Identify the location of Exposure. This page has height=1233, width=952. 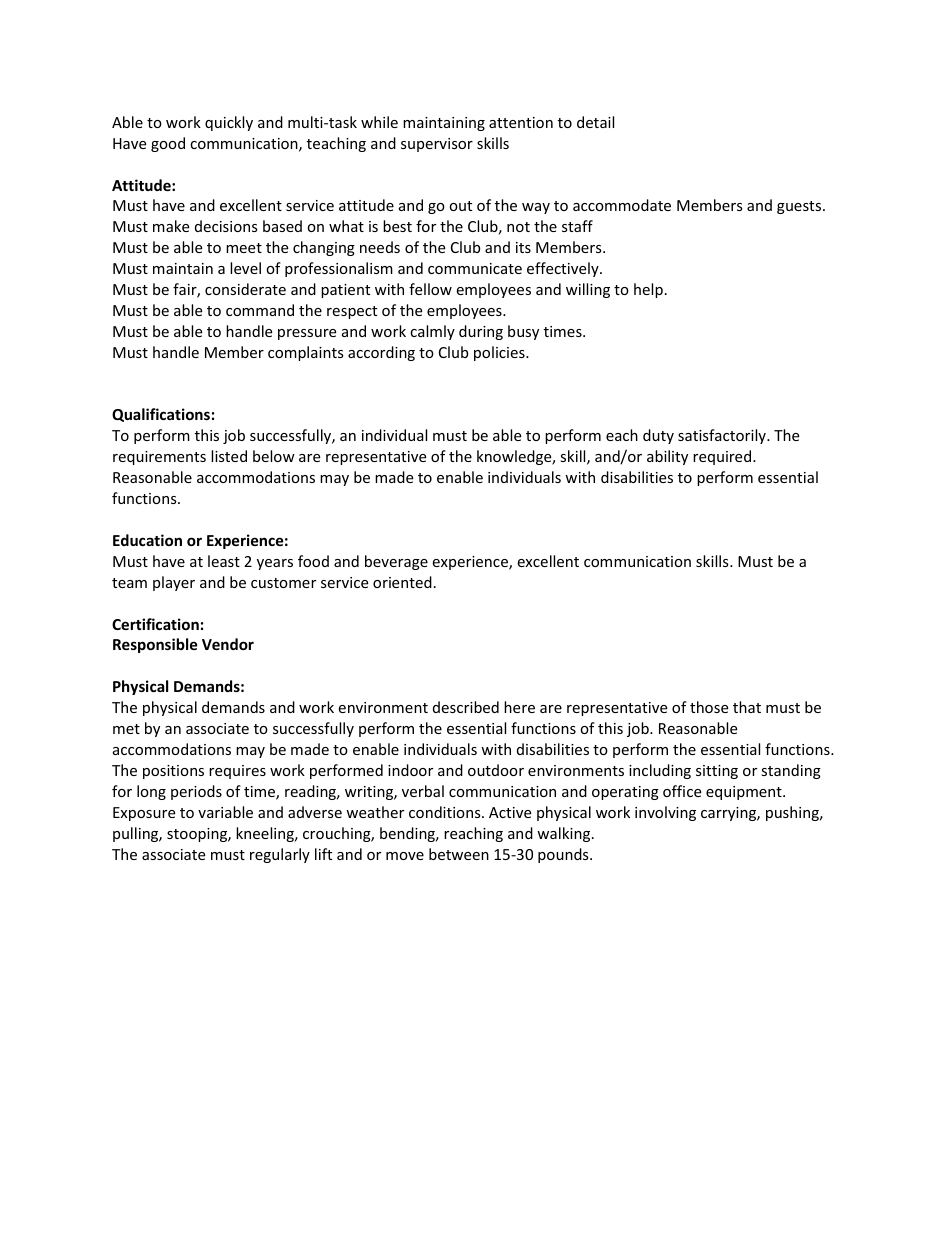
(144, 814).
